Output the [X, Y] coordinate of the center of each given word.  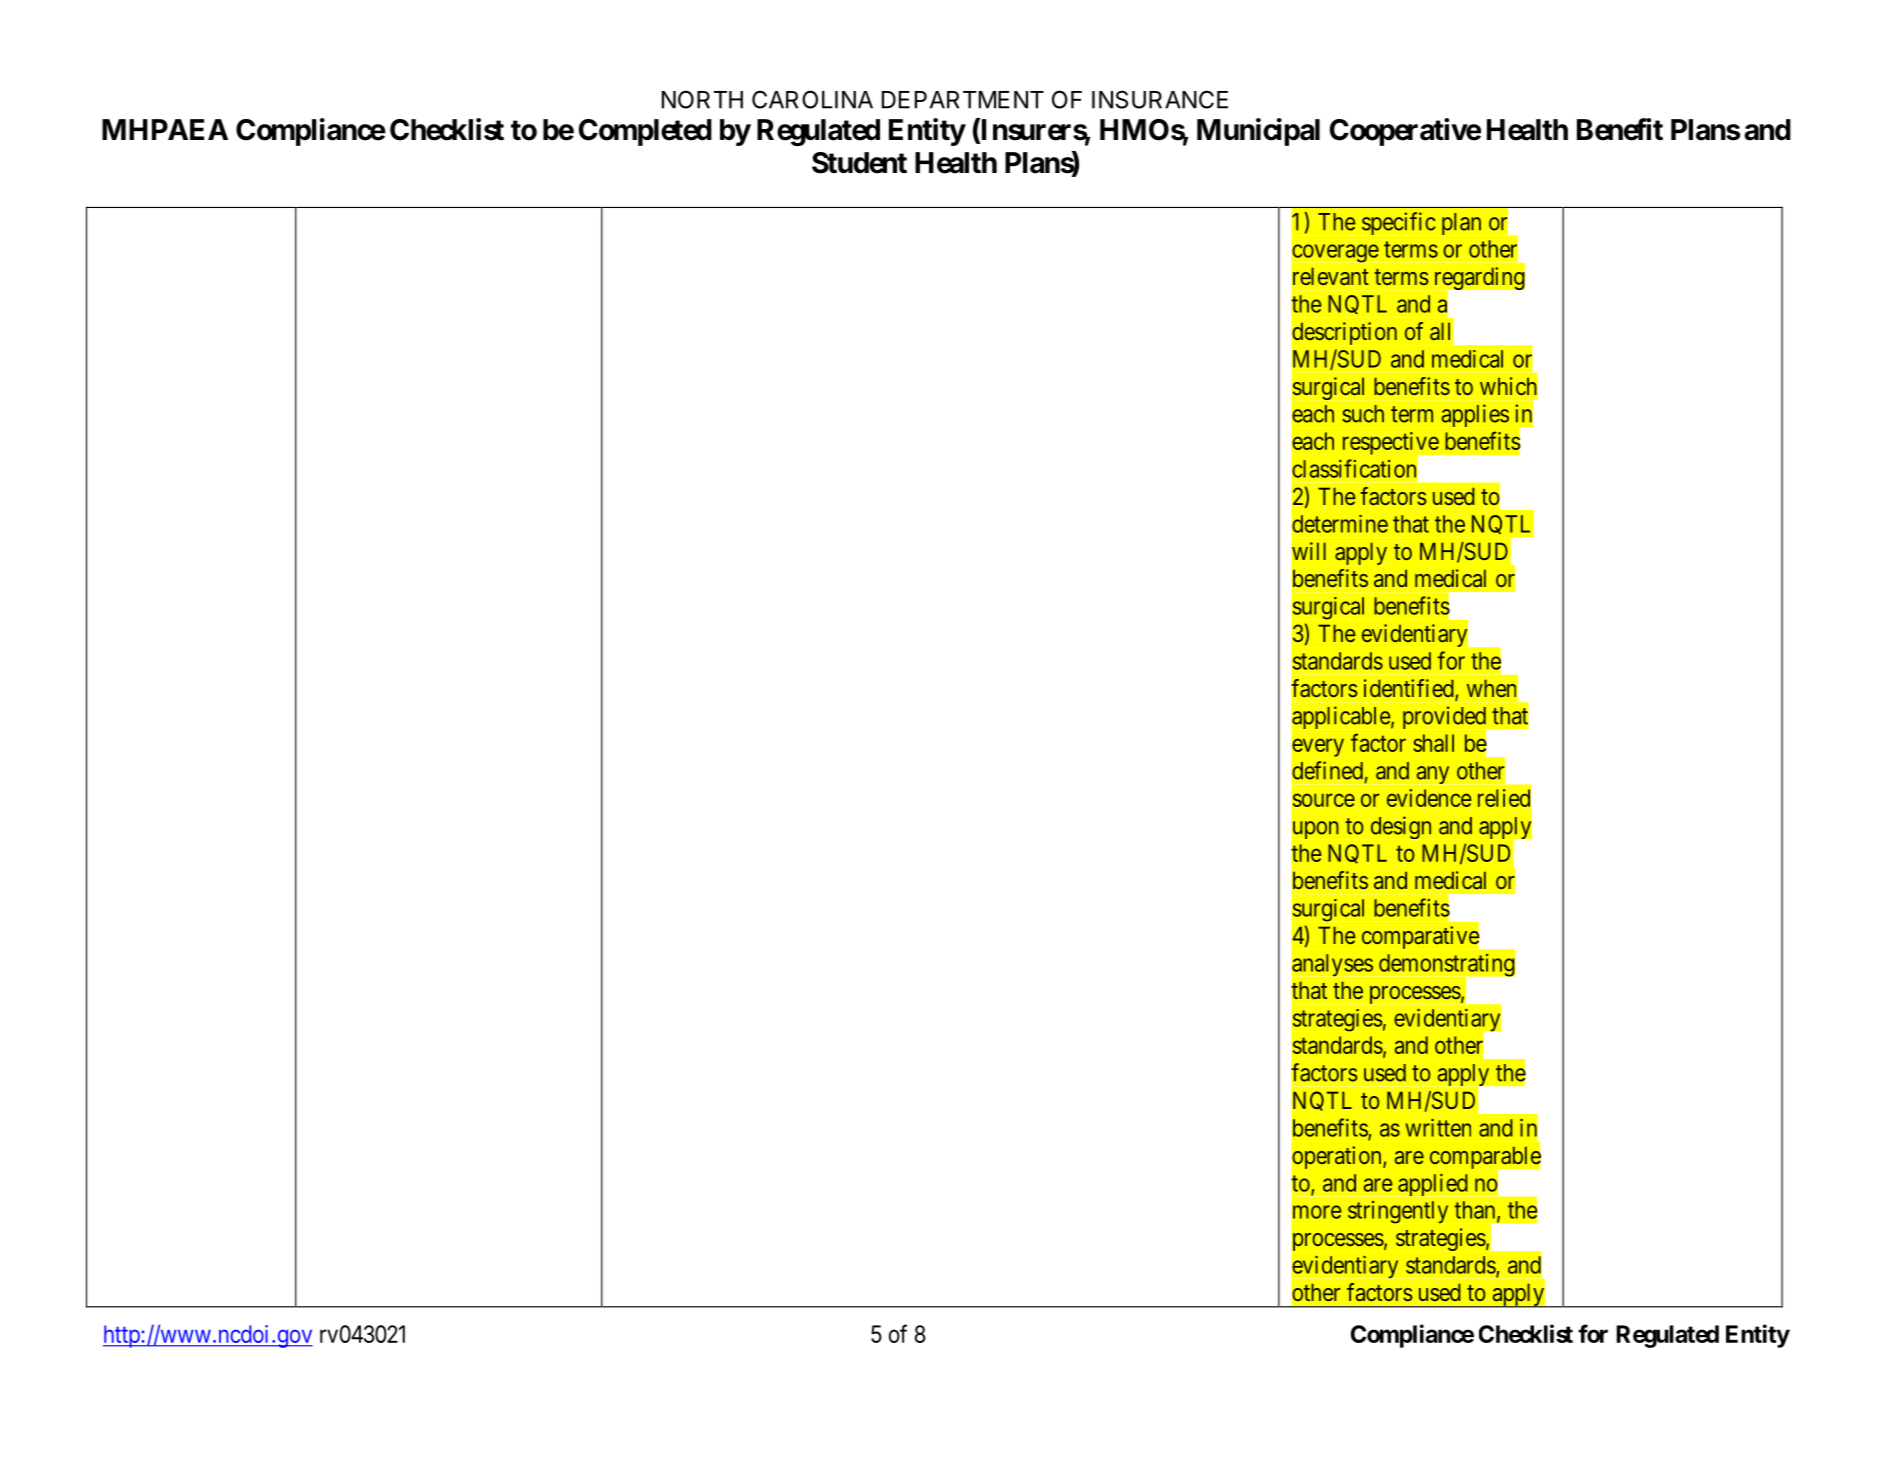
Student [859, 163]
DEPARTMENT [963, 100]
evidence [1429, 798]
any [1433, 775]
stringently [1398, 1212]
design [1401, 827]
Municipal [1258, 132]
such [1363, 414]
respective [1391, 444]
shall [1433, 743]
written [1438, 1128]
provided [1446, 719]
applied [1433, 1185]
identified [1410, 689]
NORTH [702, 99]
